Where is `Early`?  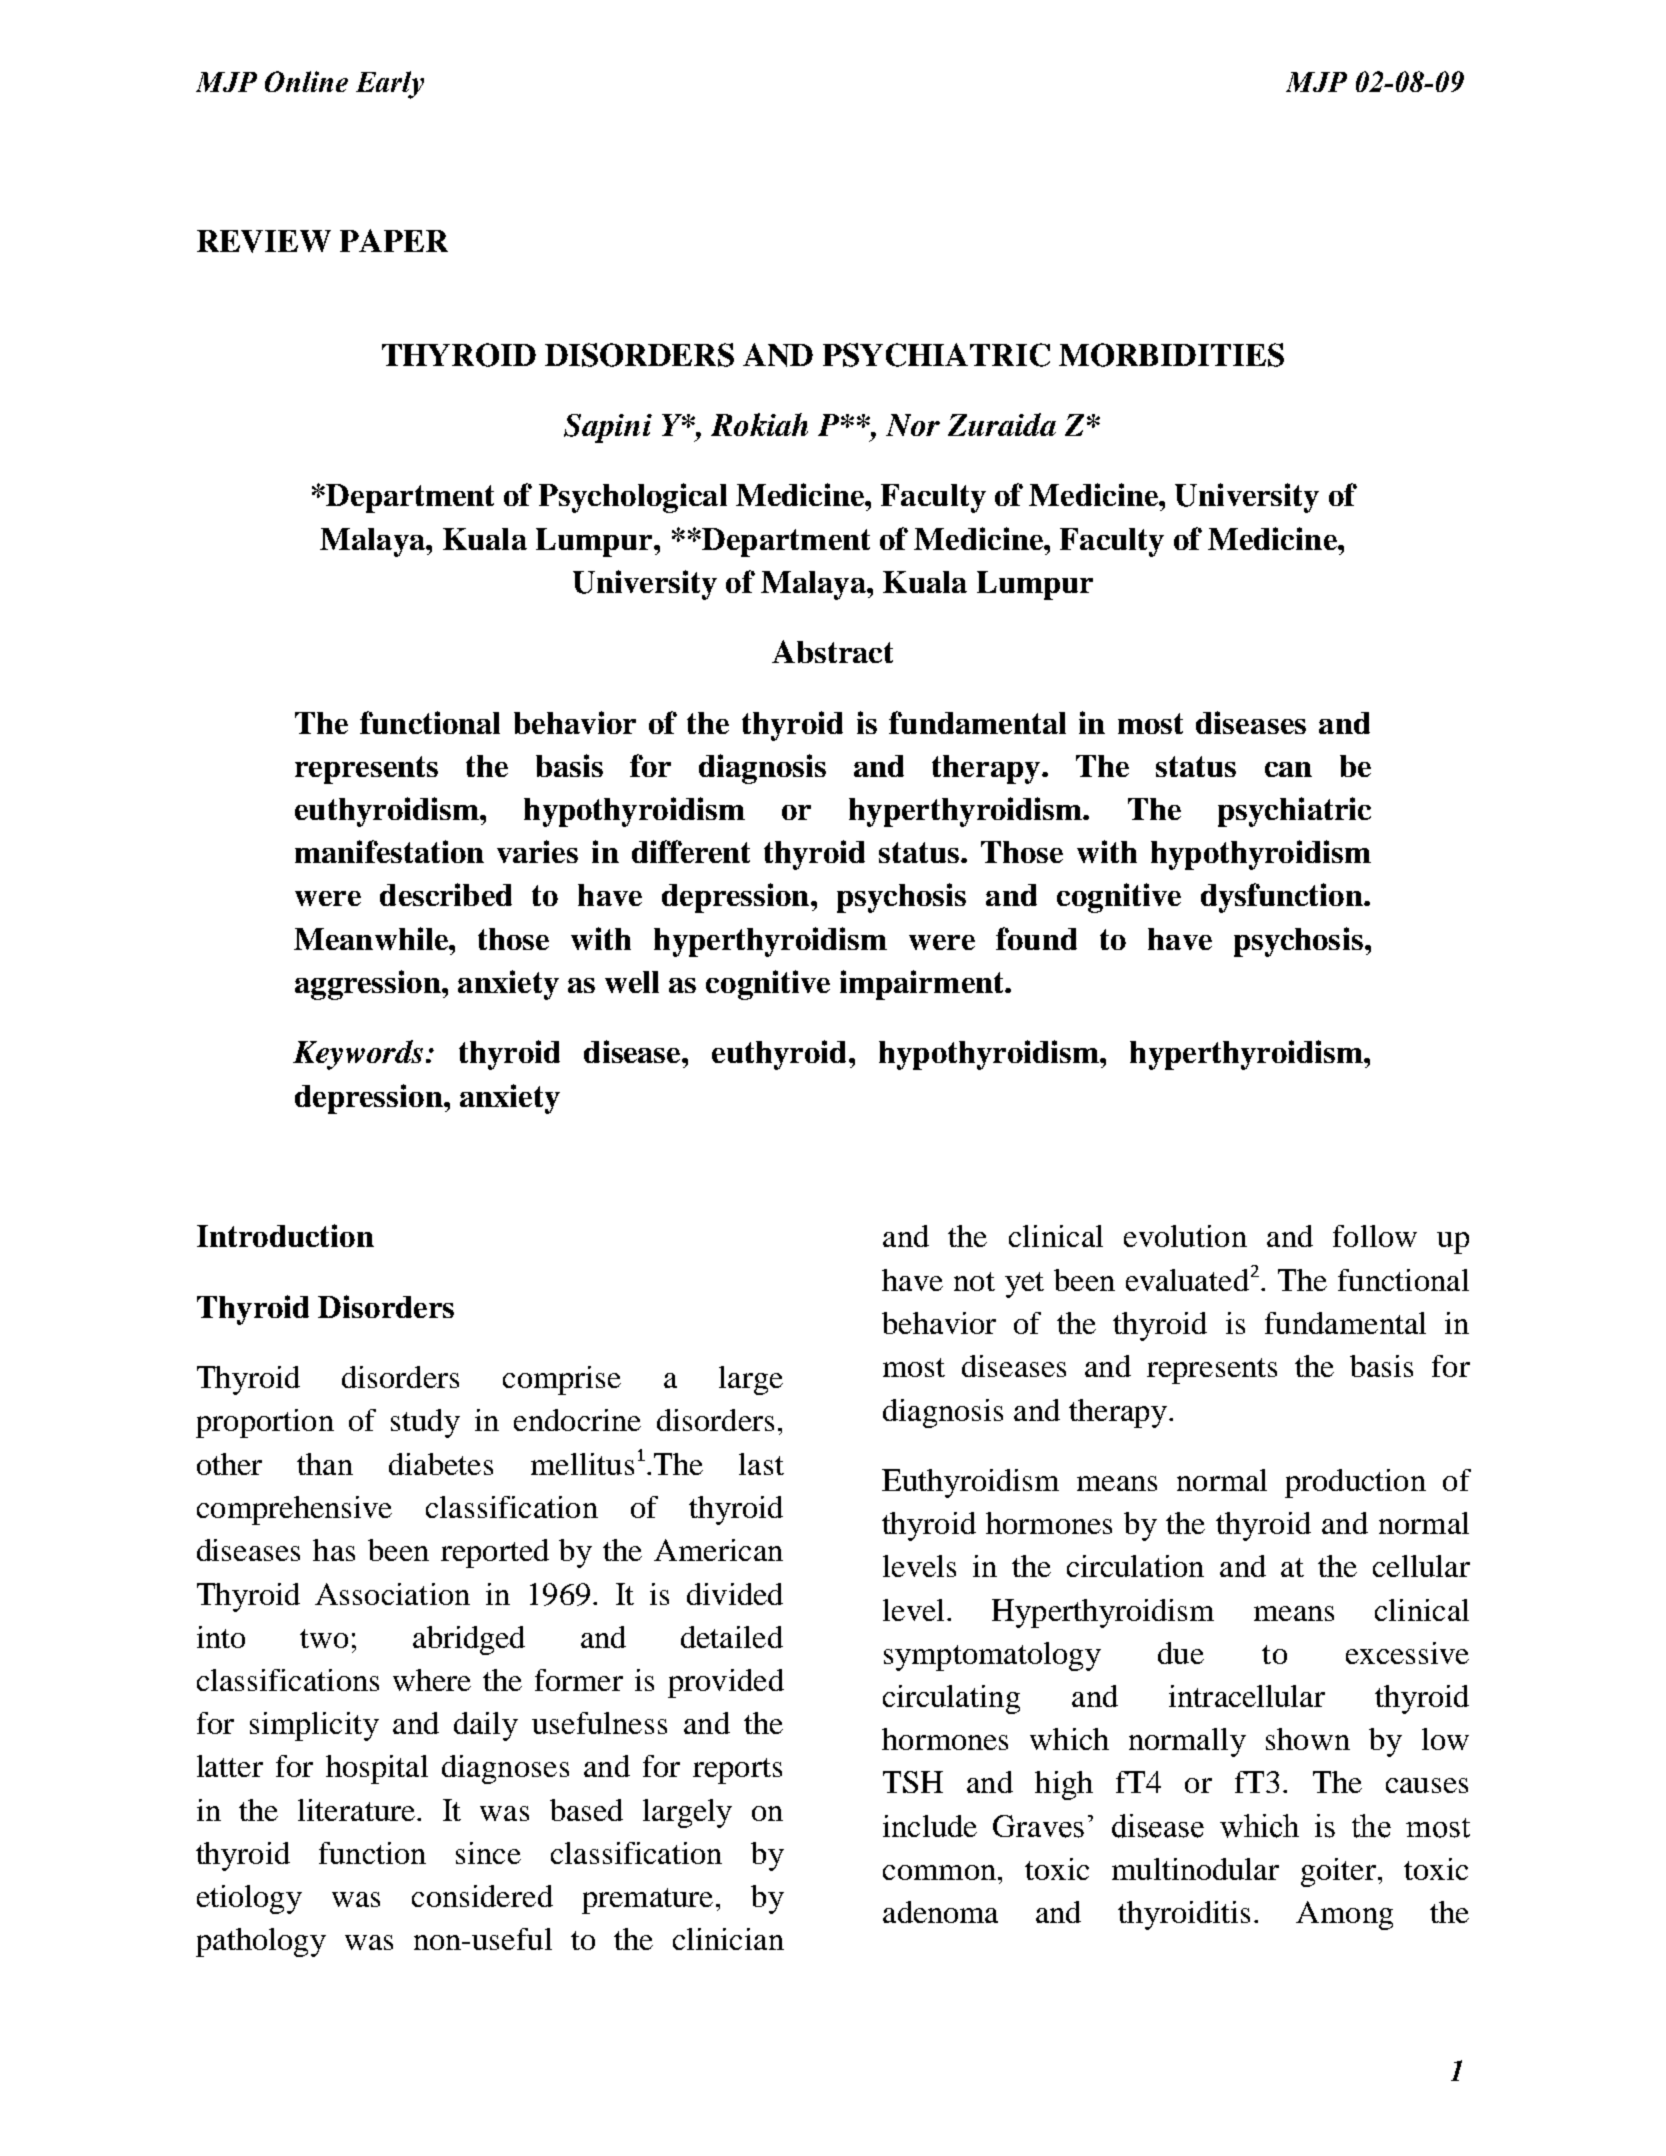
Early is located at coordinates (390, 85).
